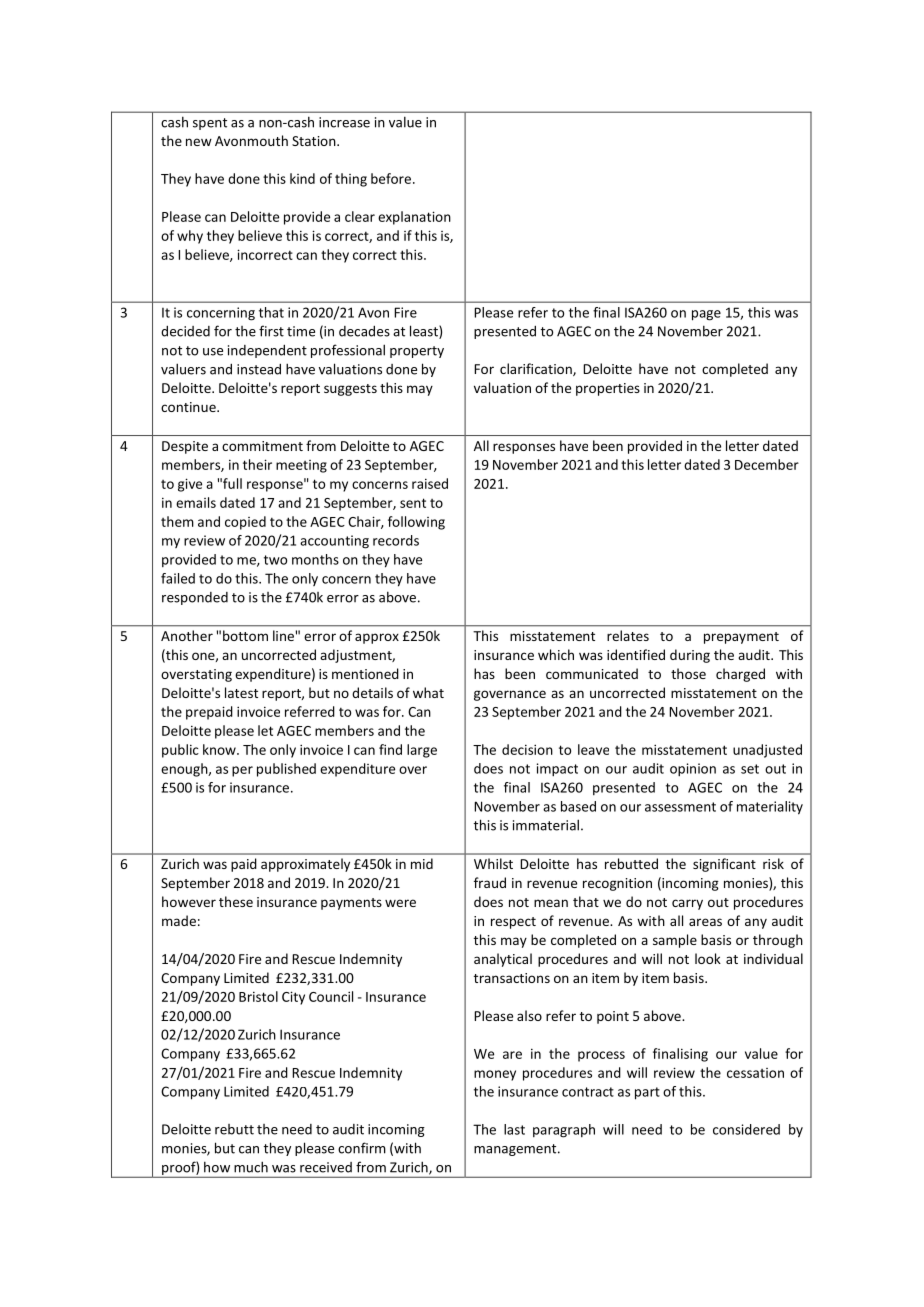  I want to click on these, so click(236, 901).
